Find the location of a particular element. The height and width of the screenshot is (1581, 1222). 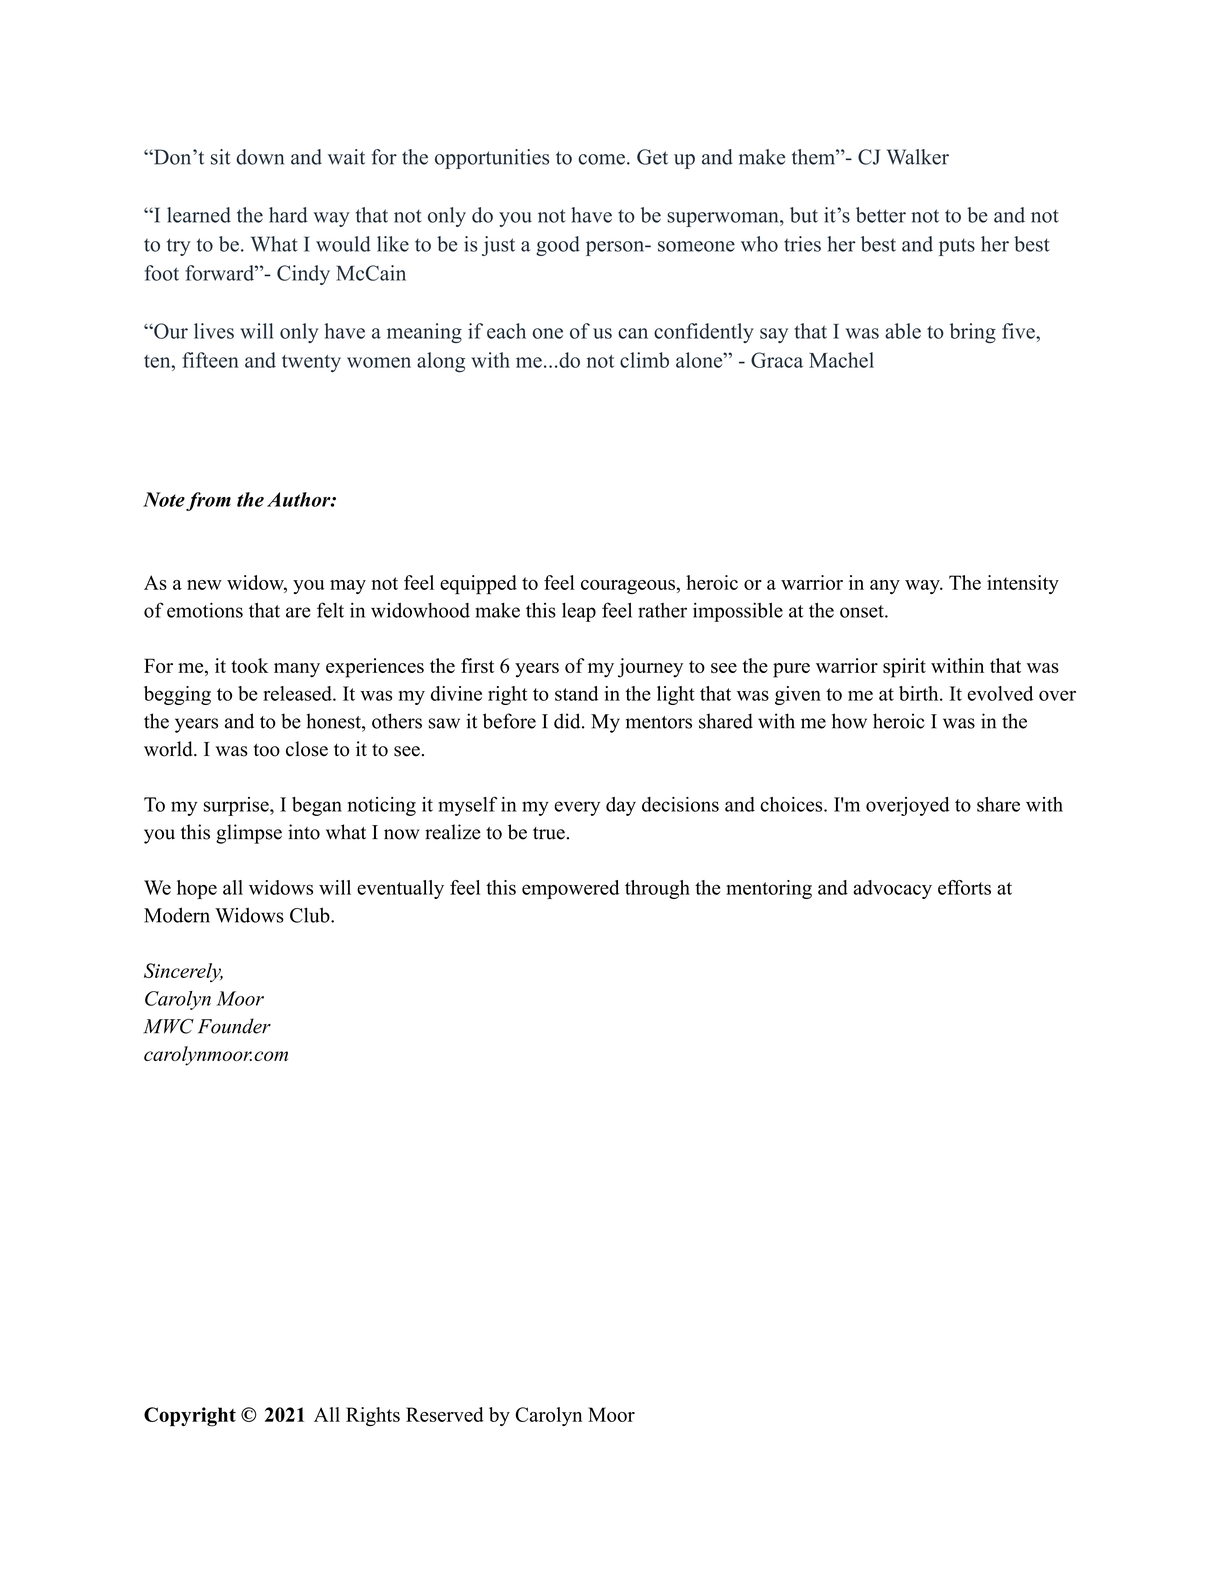

Reserved is located at coordinates (445, 1414).
